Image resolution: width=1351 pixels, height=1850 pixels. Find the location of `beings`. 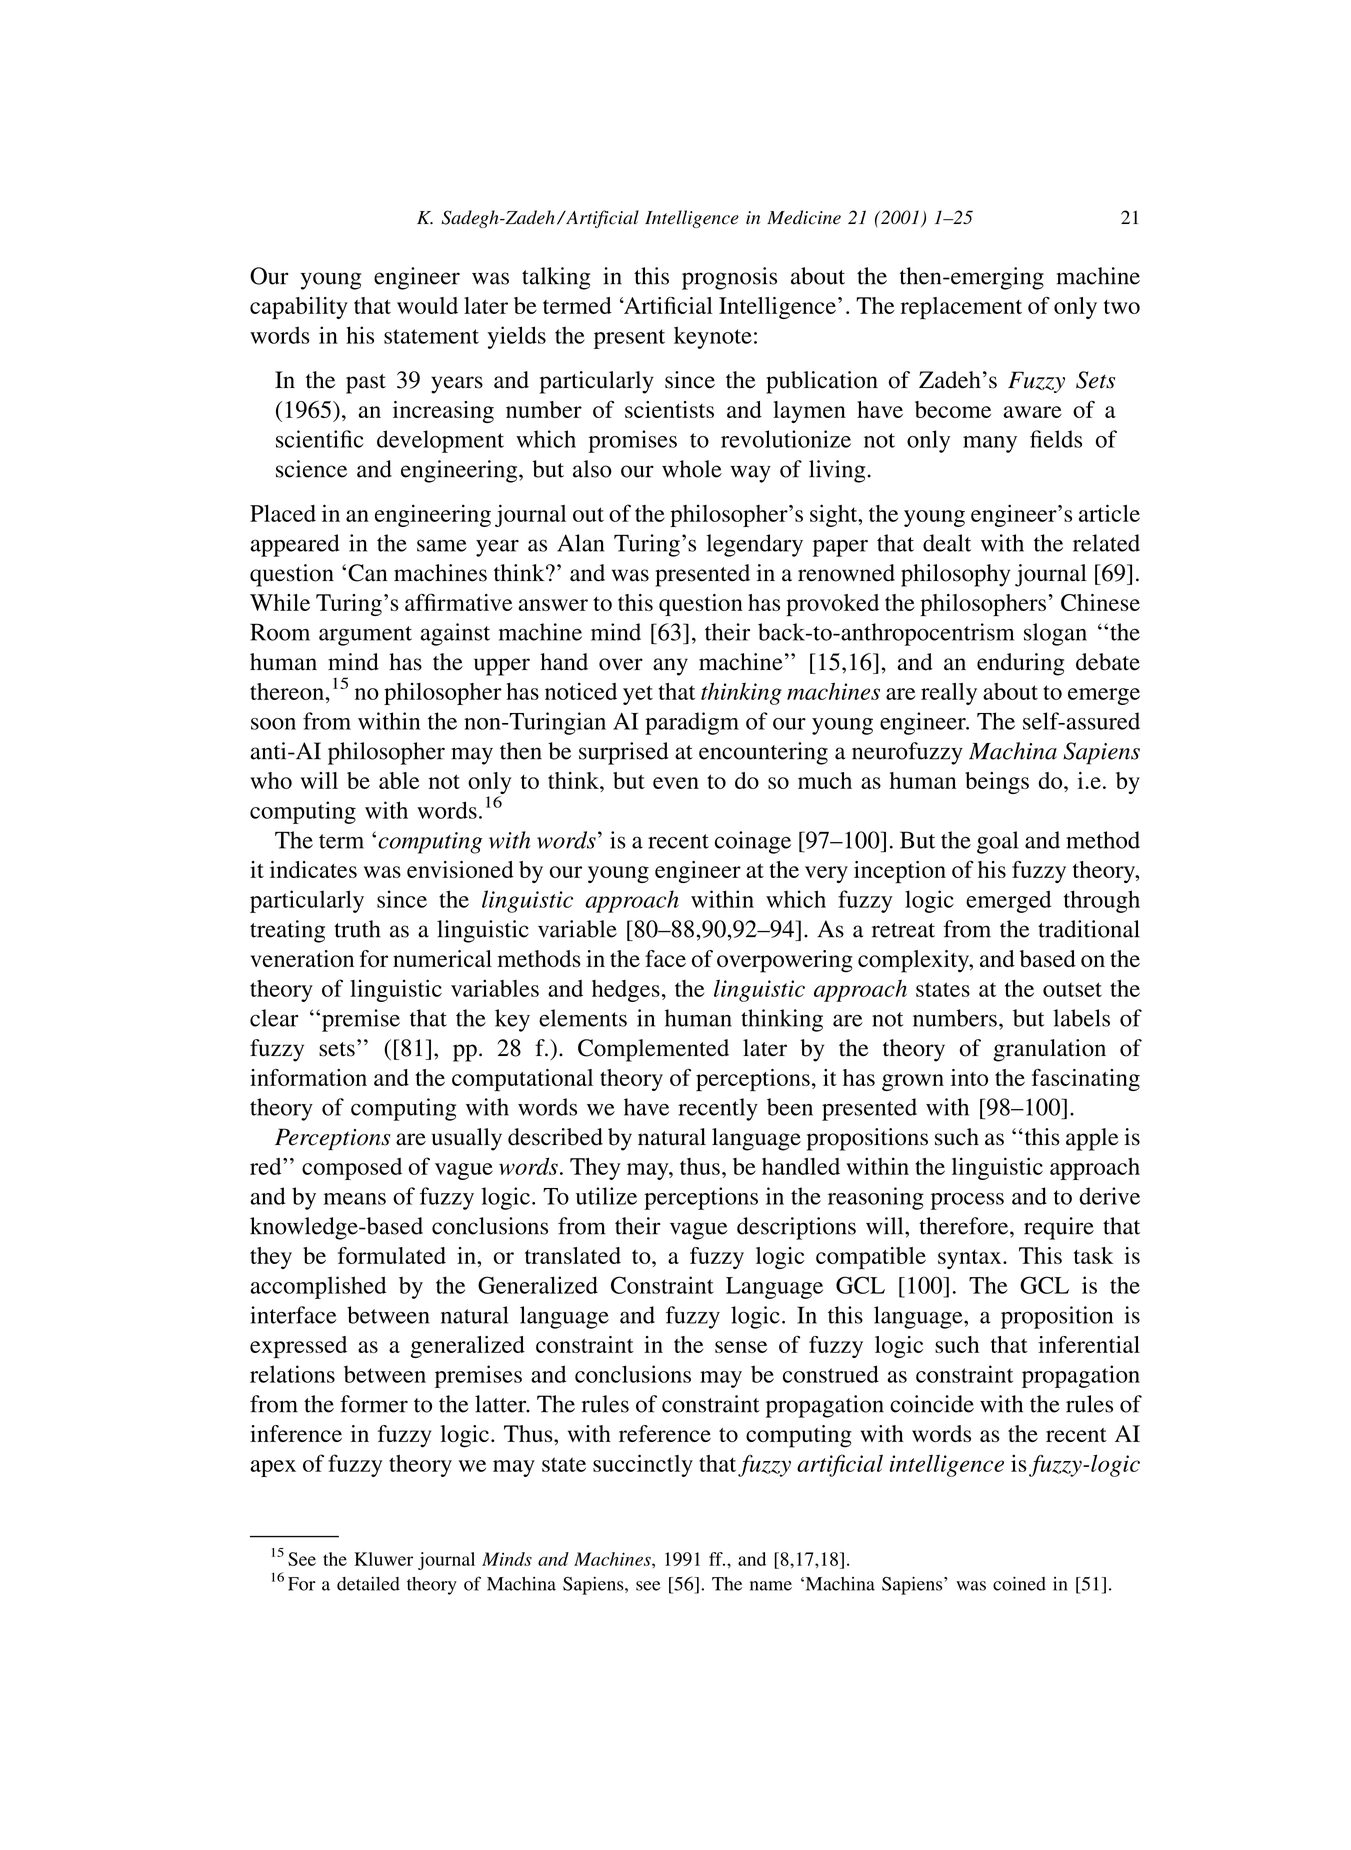

beings is located at coordinates (997, 783).
